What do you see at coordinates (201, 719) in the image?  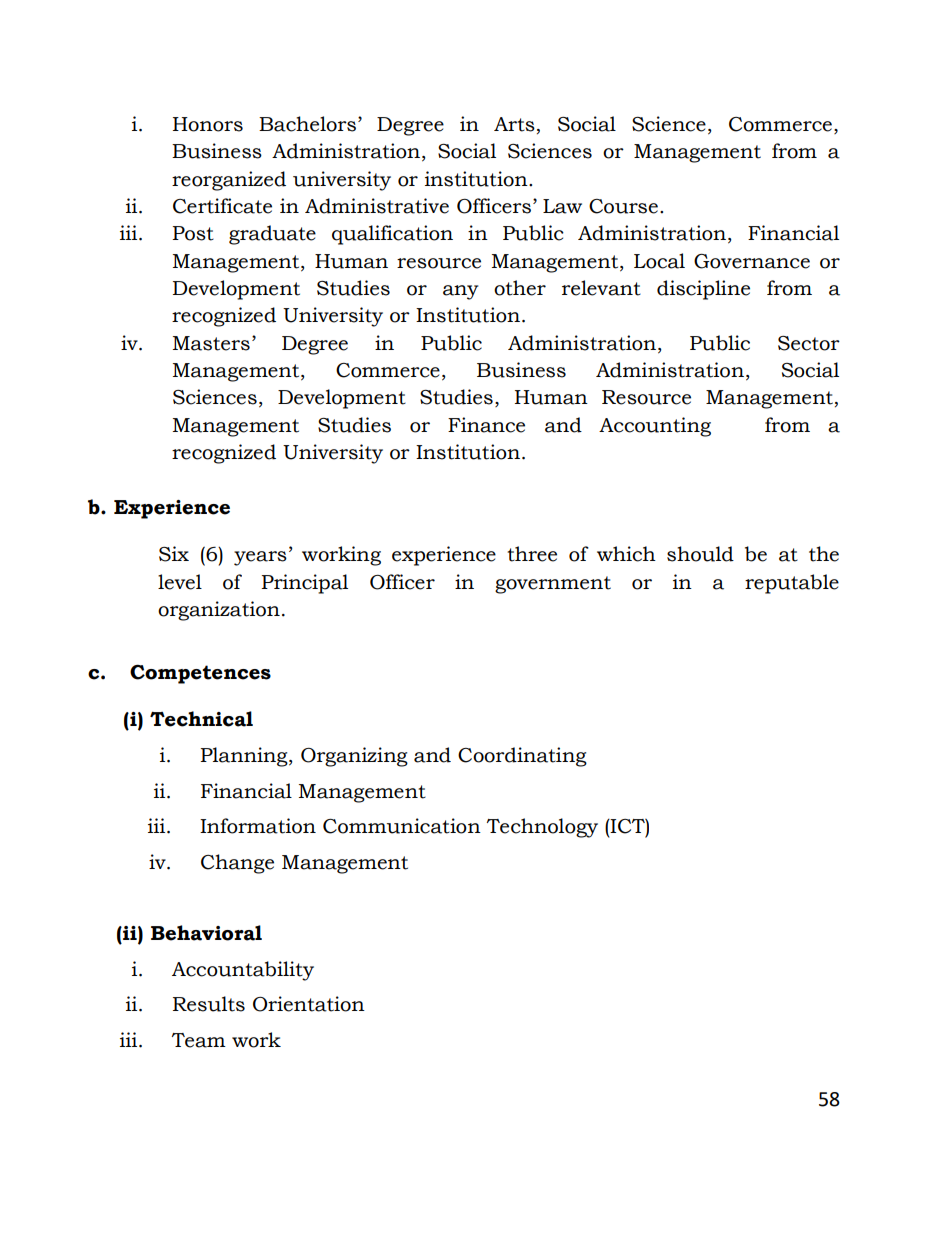 I see `Technical` at bounding box center [201, 719].
